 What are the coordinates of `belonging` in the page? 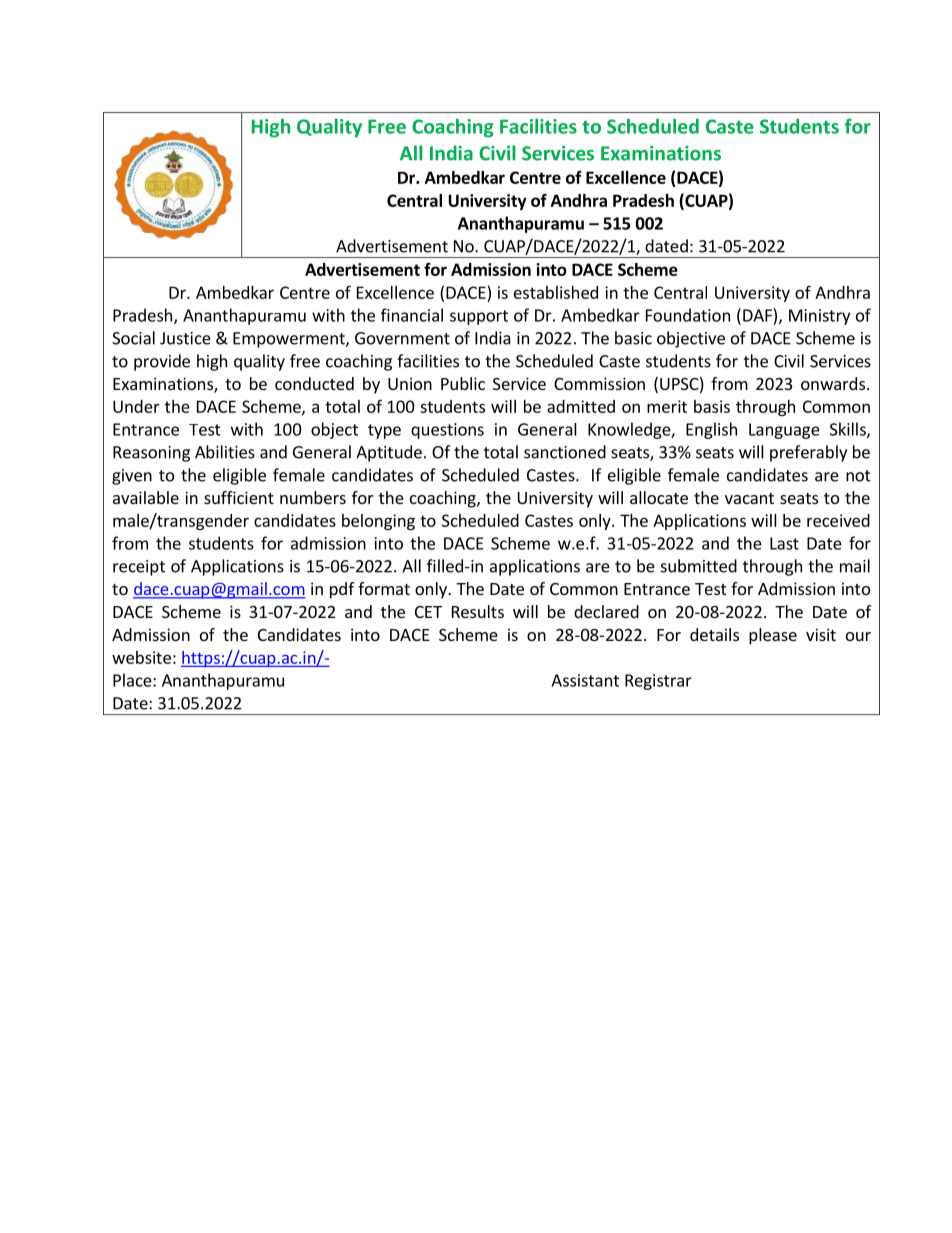 It's located at (378, 522).
